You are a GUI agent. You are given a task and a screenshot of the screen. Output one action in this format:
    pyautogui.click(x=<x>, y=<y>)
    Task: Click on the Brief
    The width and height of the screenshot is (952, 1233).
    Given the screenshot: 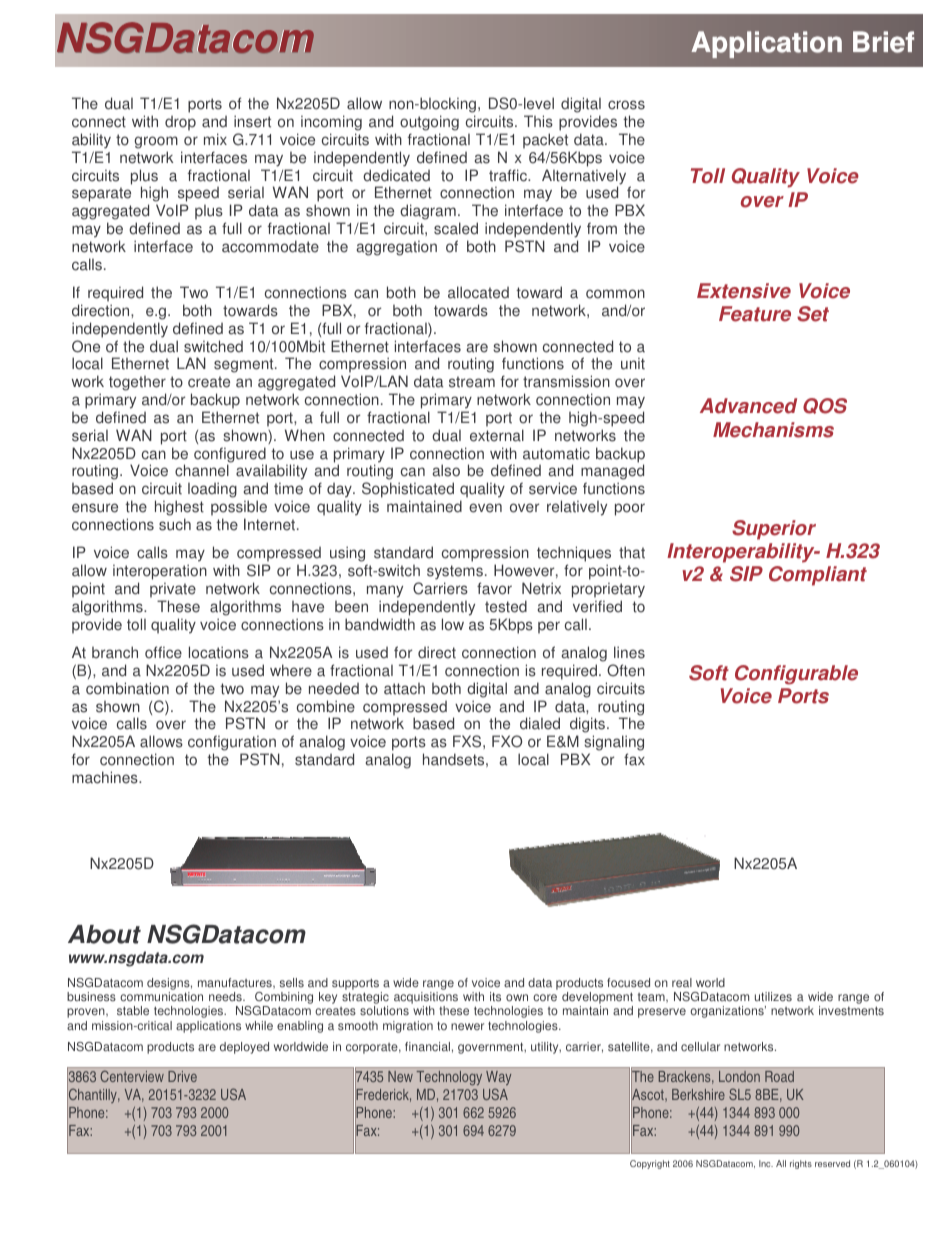 What is the action you would take?
    pyautogui.click(x=883, y=42)
